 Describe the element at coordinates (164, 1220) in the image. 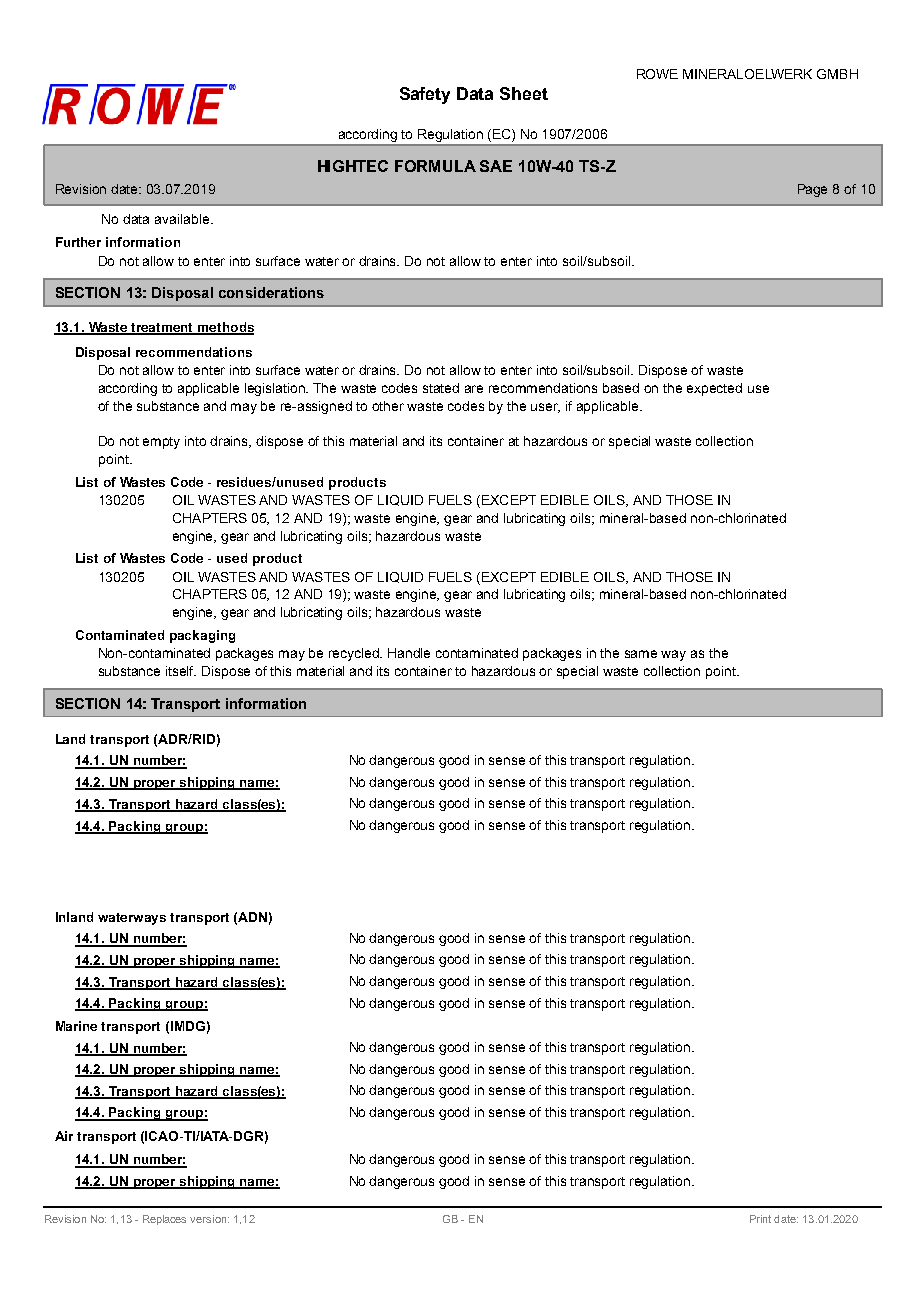

I see `Replaces` at that location.
